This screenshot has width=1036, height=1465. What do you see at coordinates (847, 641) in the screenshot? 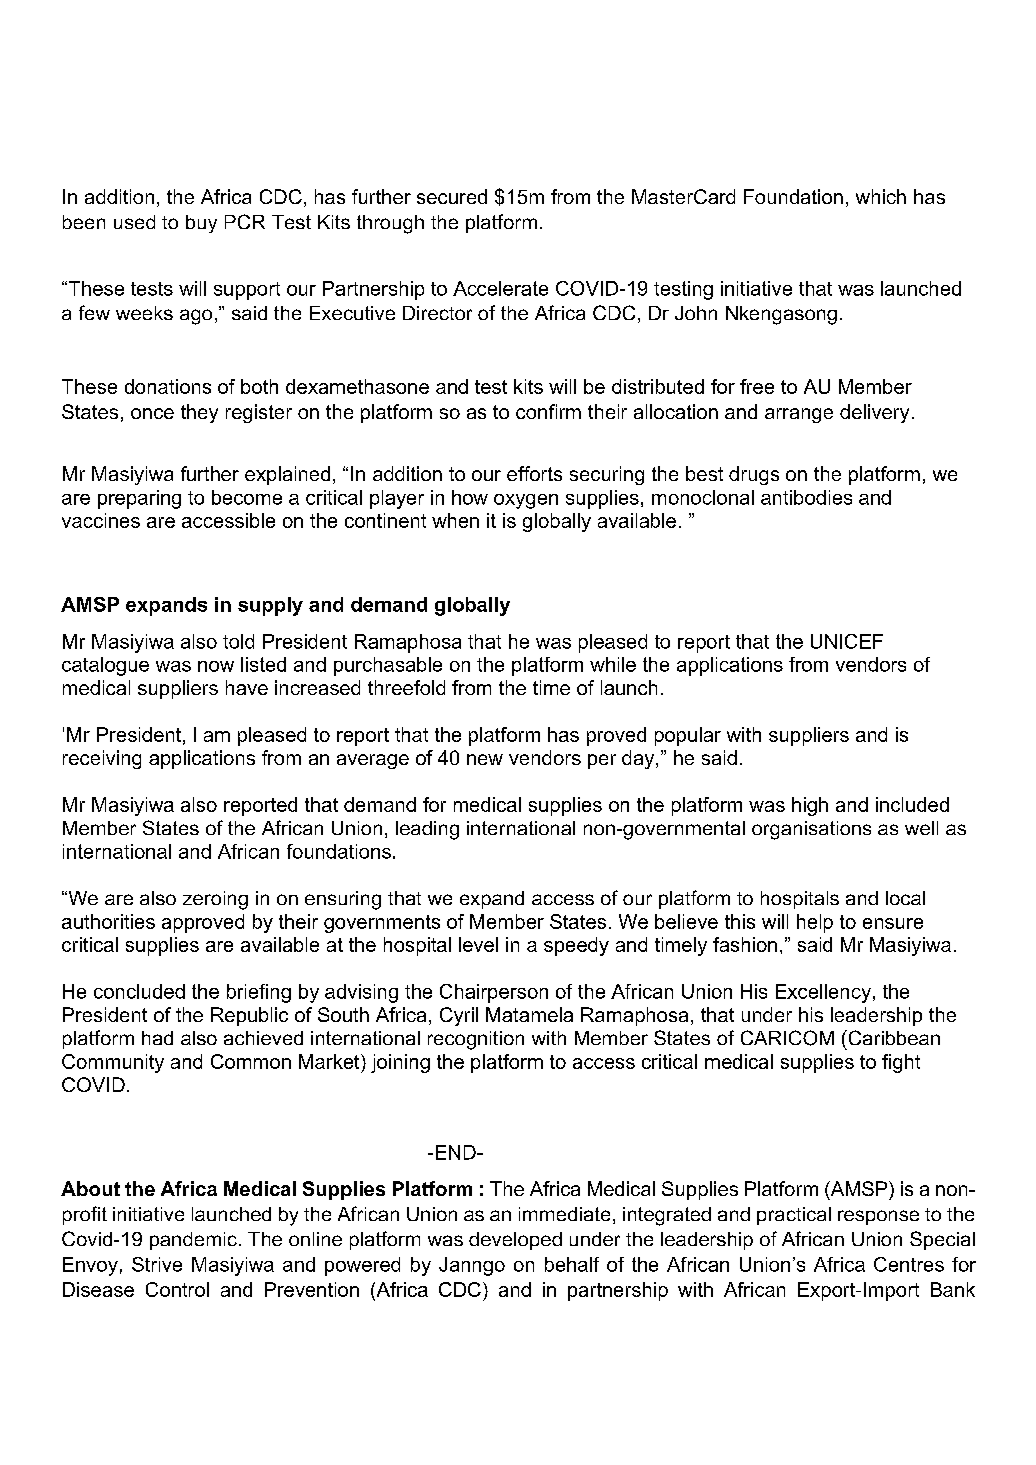
I see `UNICEF` at bounding box center [847, 641].
